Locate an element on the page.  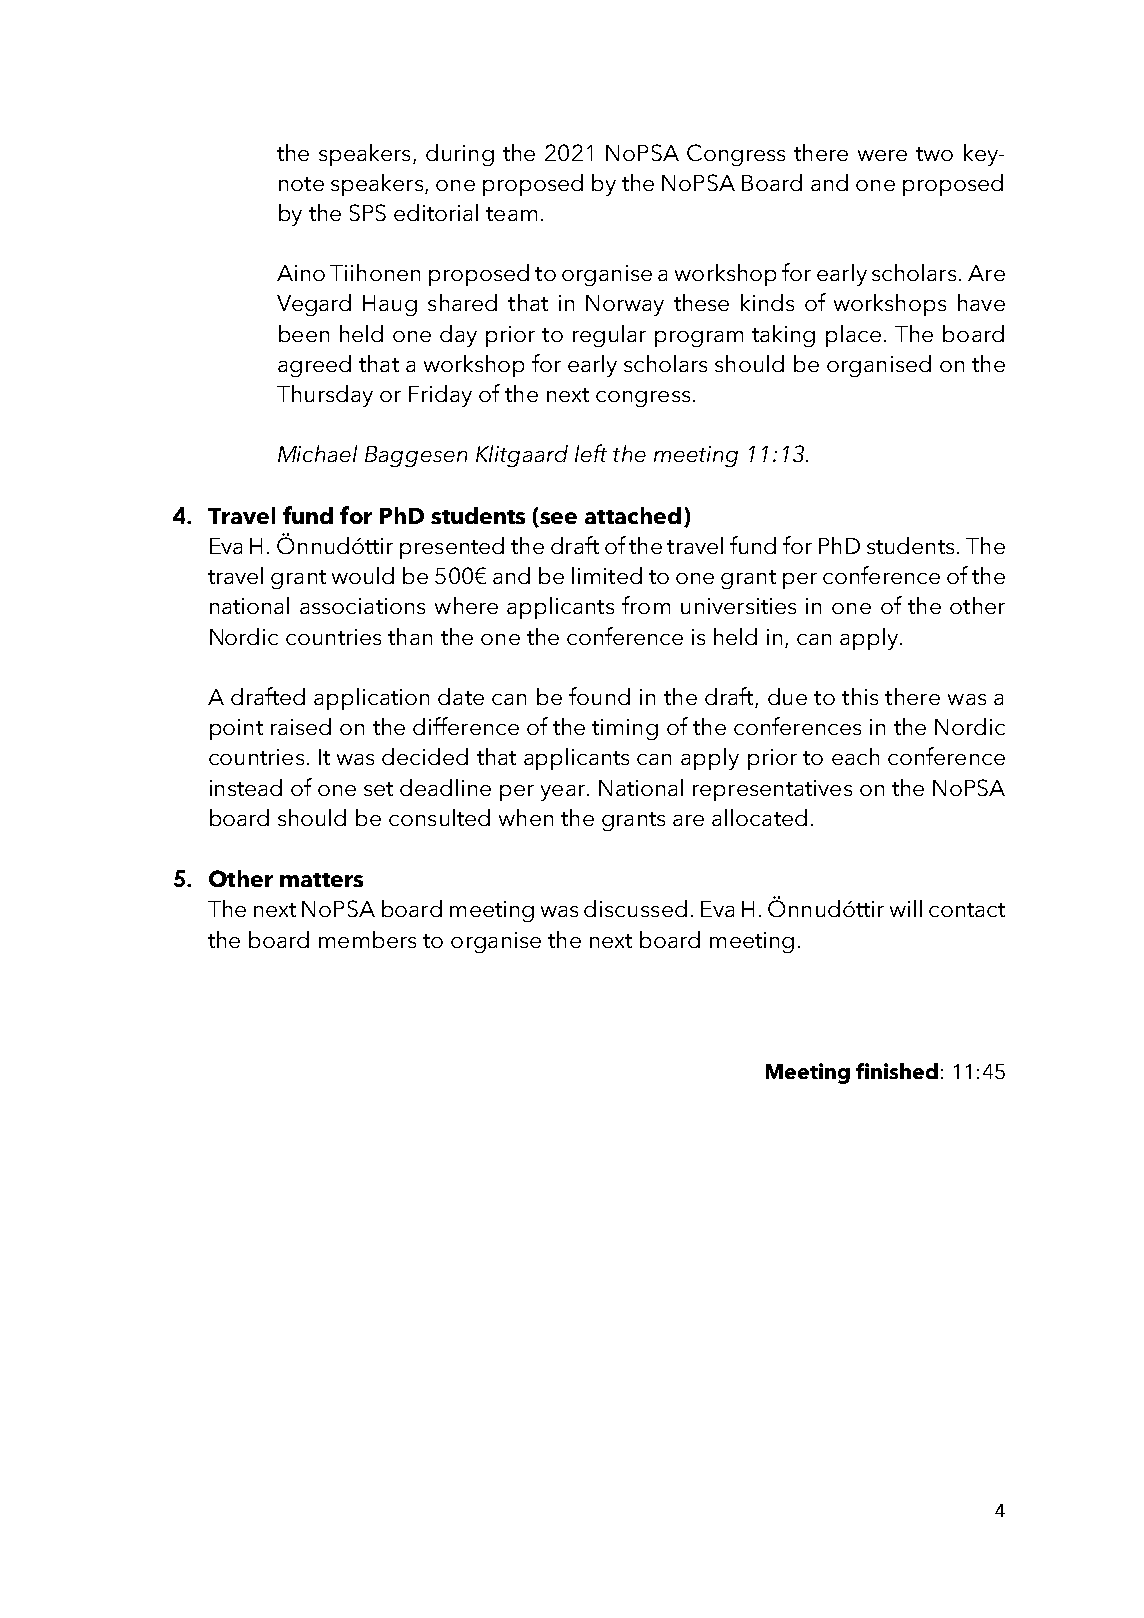
team is located at coordinates (511, 214).
